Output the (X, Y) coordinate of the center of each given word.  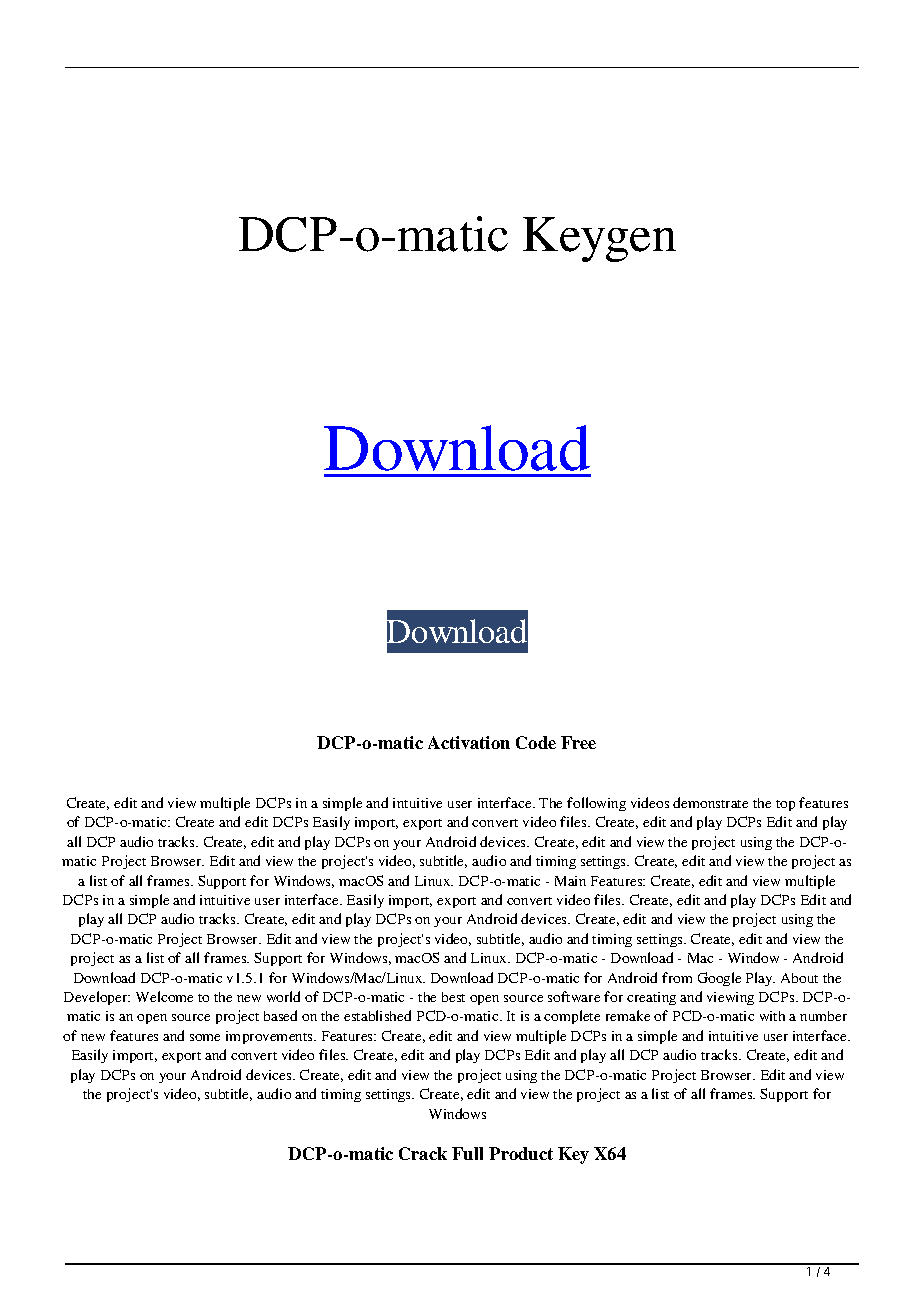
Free (578, 742)
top (785, 805)
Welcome (164, 996)
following (596, 804)
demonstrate (710, 802)
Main (570, 881)
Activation (469, 742)
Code (536, 742)
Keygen (599, 239)
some (205, 1037)
